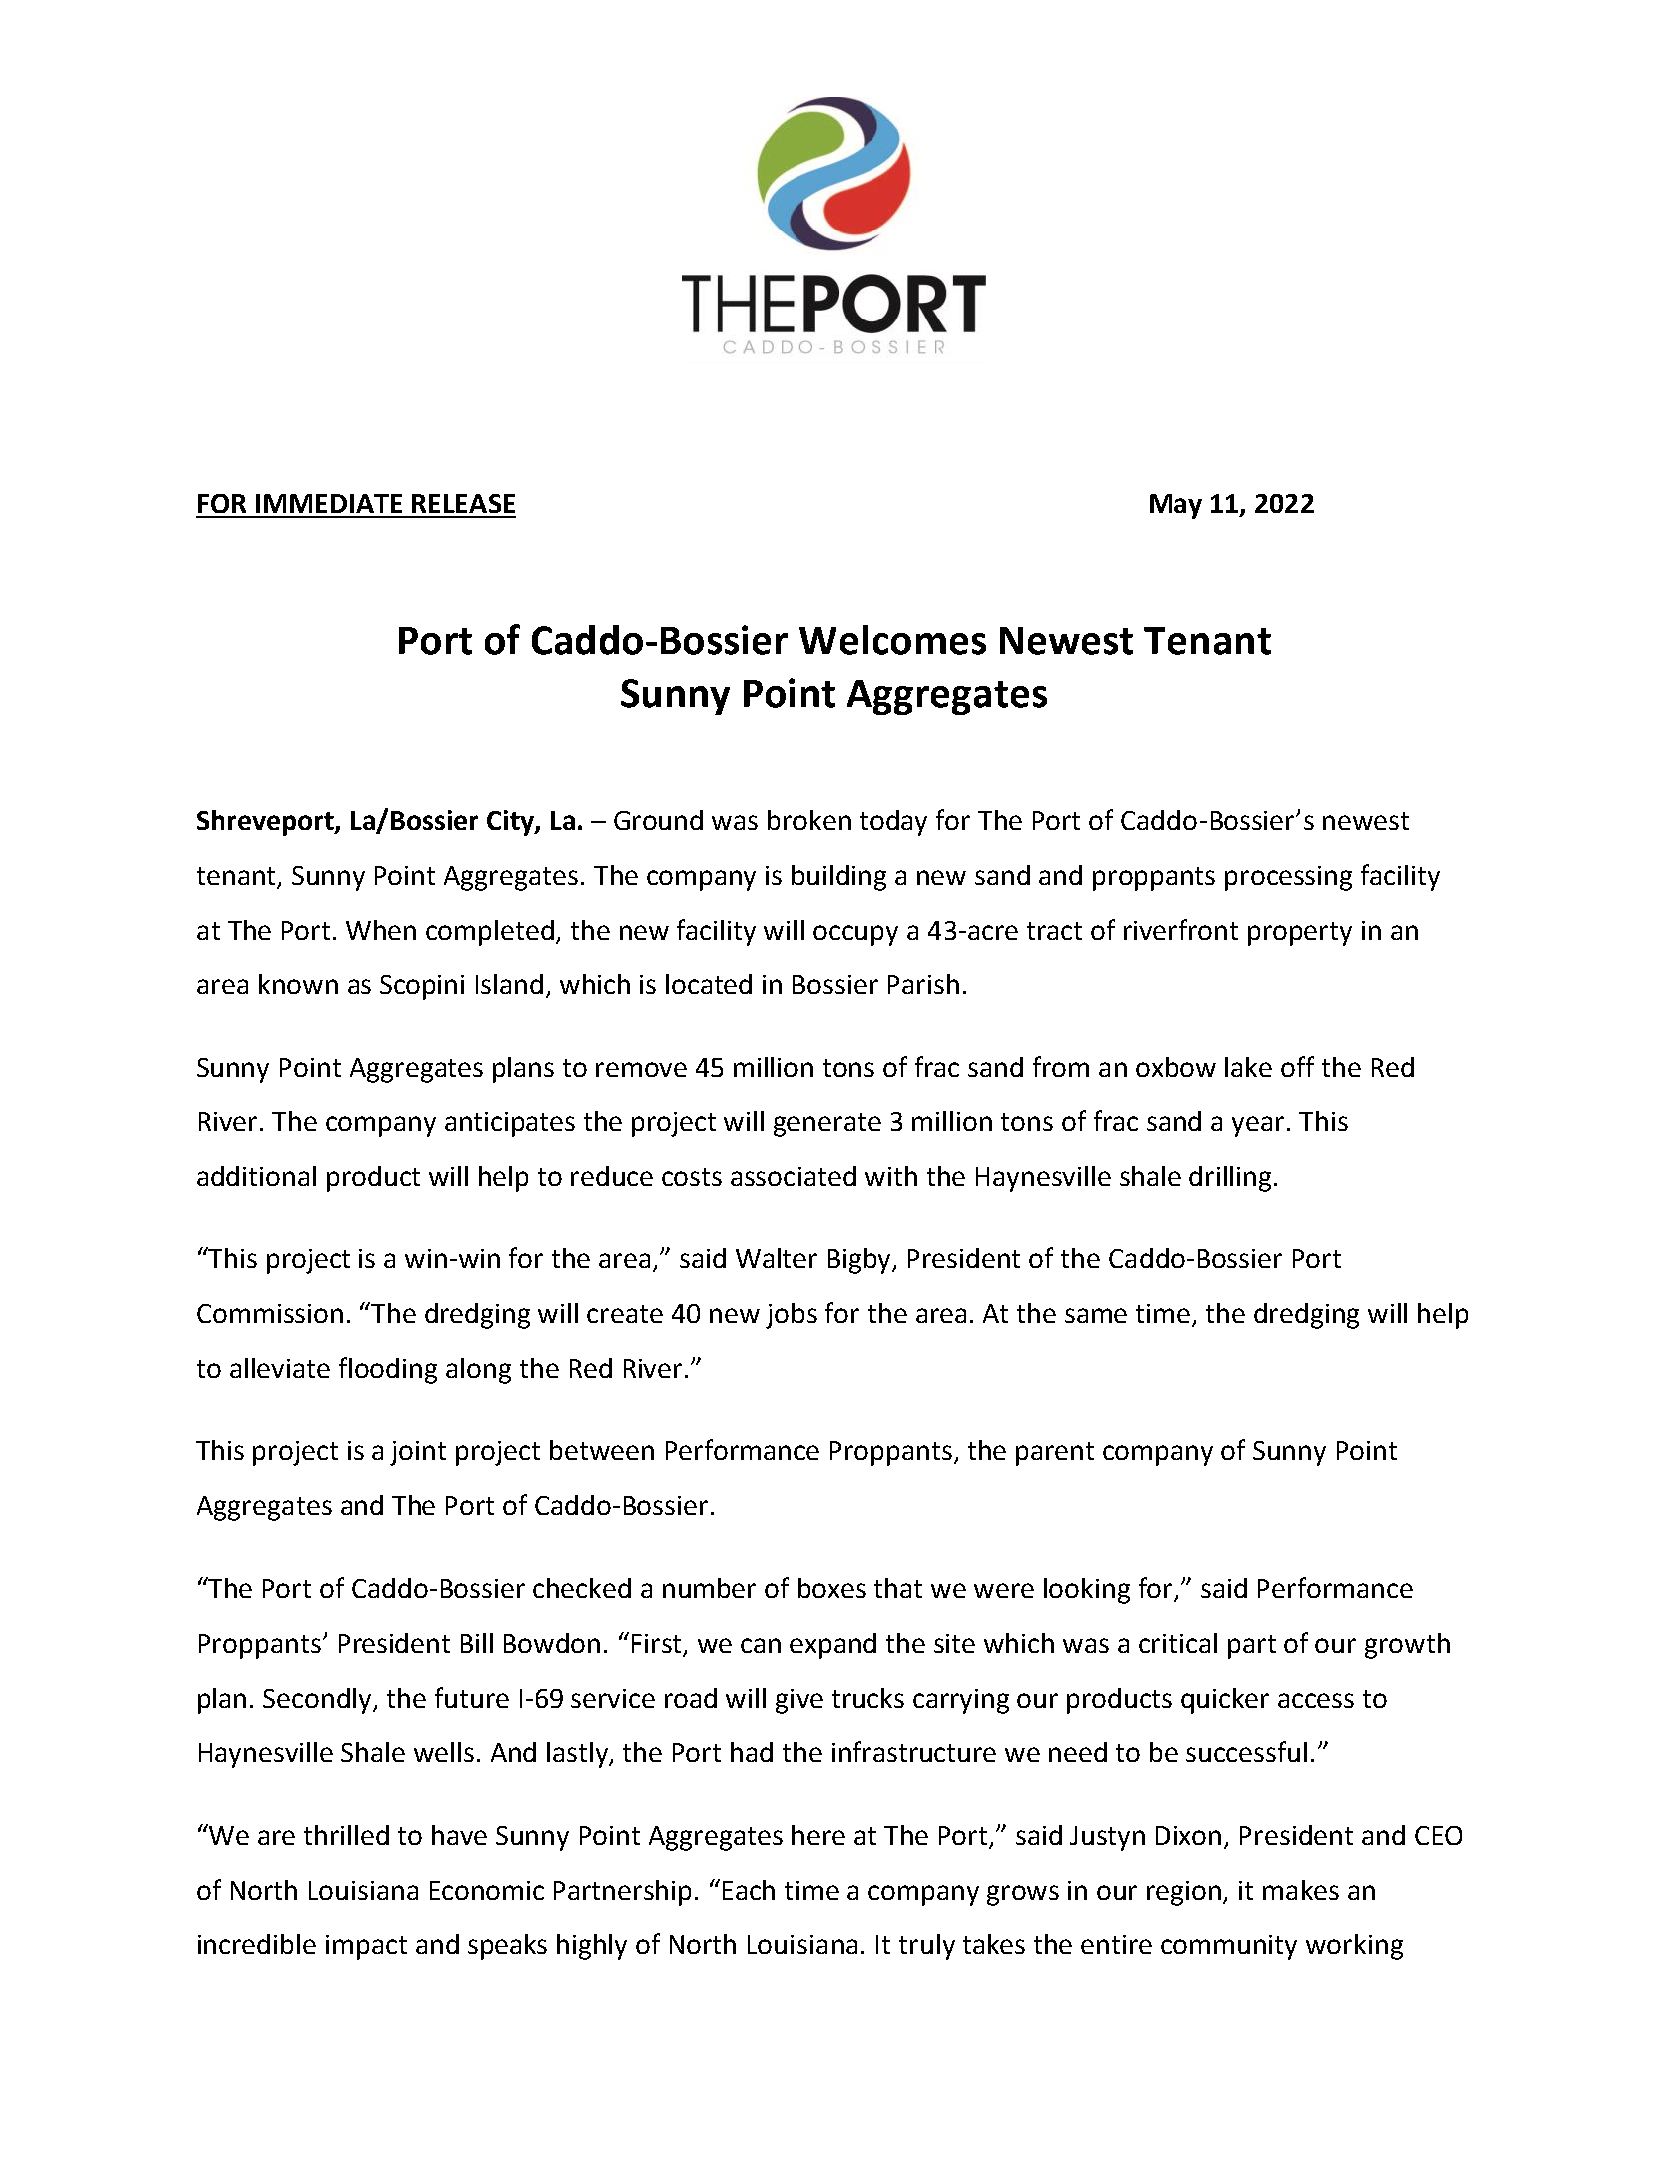  What do you see at coordinates (366, 1947) in the document?
I see `impact` at bounding box center [366, 1947].
